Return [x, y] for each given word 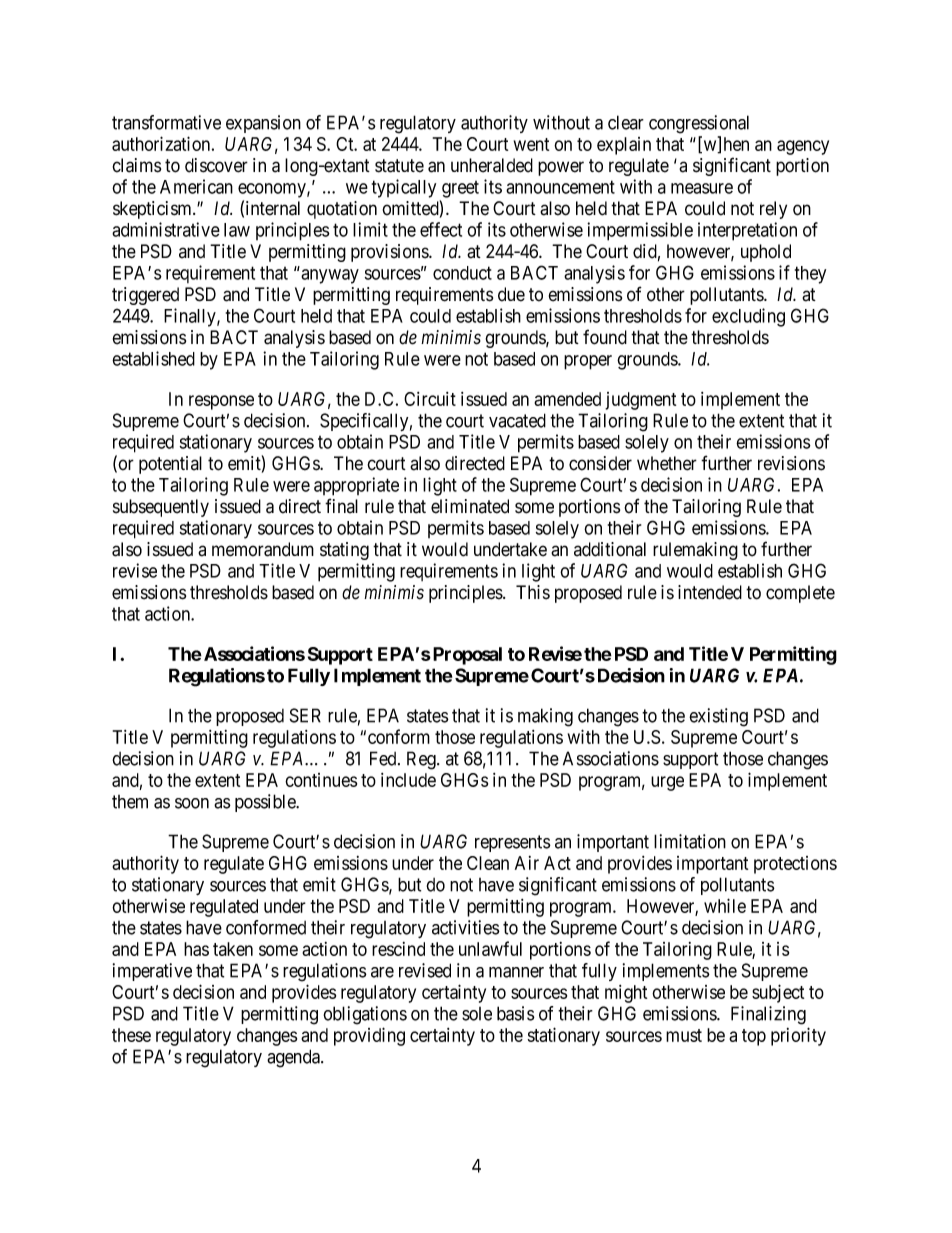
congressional [699, 124]
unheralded [492, 165]
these [131, 1035]
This [533, 592]
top [754, 1037]
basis [516, 1013]
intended [710, 592]
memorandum [263, 549]
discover [216, 165]
